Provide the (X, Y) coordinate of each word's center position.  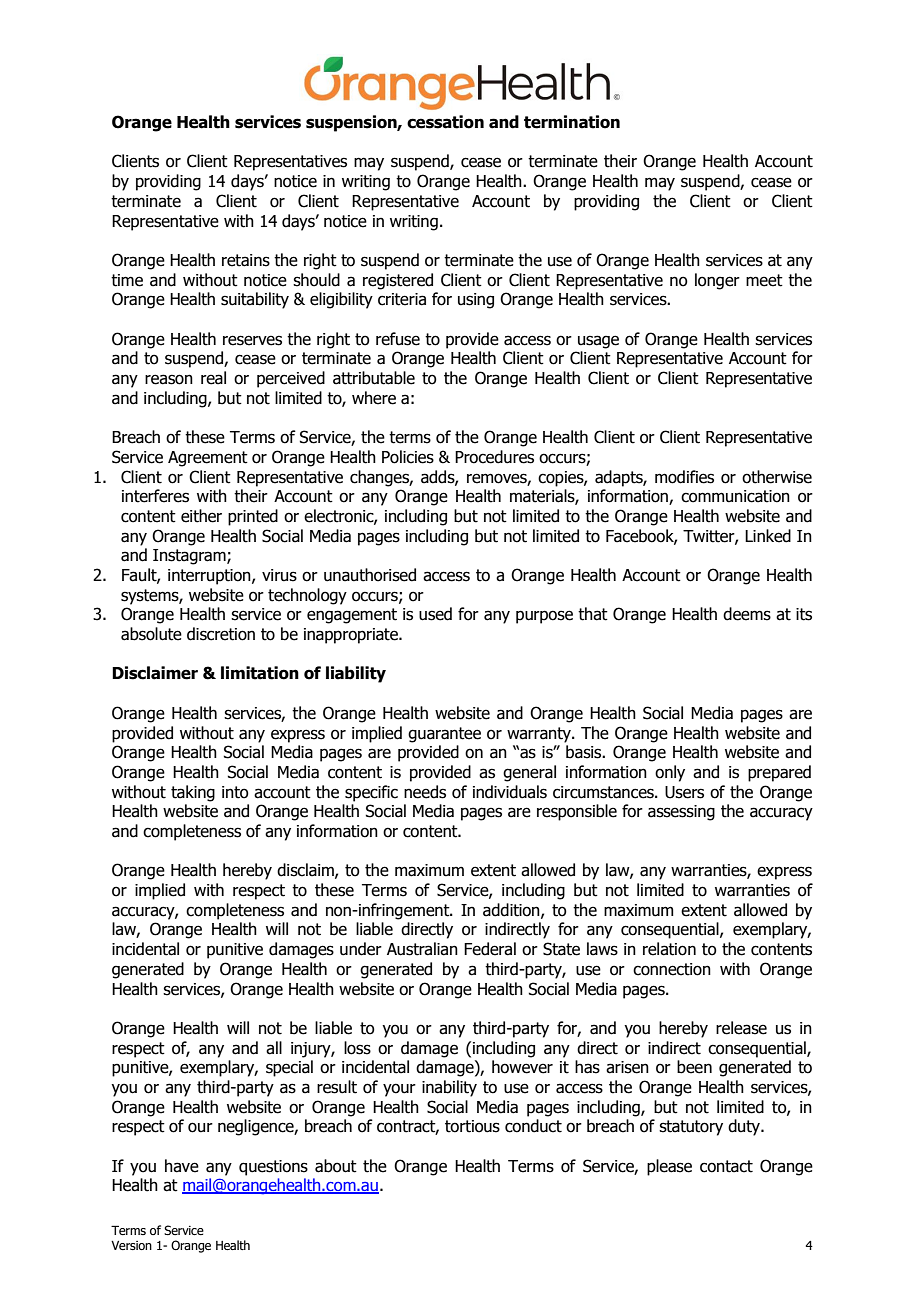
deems (747, 614)
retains (246, 260)
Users (684, 792)
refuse (398, 339)
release (741, 1028)
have (182, 1166)
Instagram (190, 557)
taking (193, 793)
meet (764, 280)
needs (425, 792)
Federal (490, 949)
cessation (445, 122)
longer (717, 281)
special (289, 1068)
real (213, 378)
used (435, 614)
